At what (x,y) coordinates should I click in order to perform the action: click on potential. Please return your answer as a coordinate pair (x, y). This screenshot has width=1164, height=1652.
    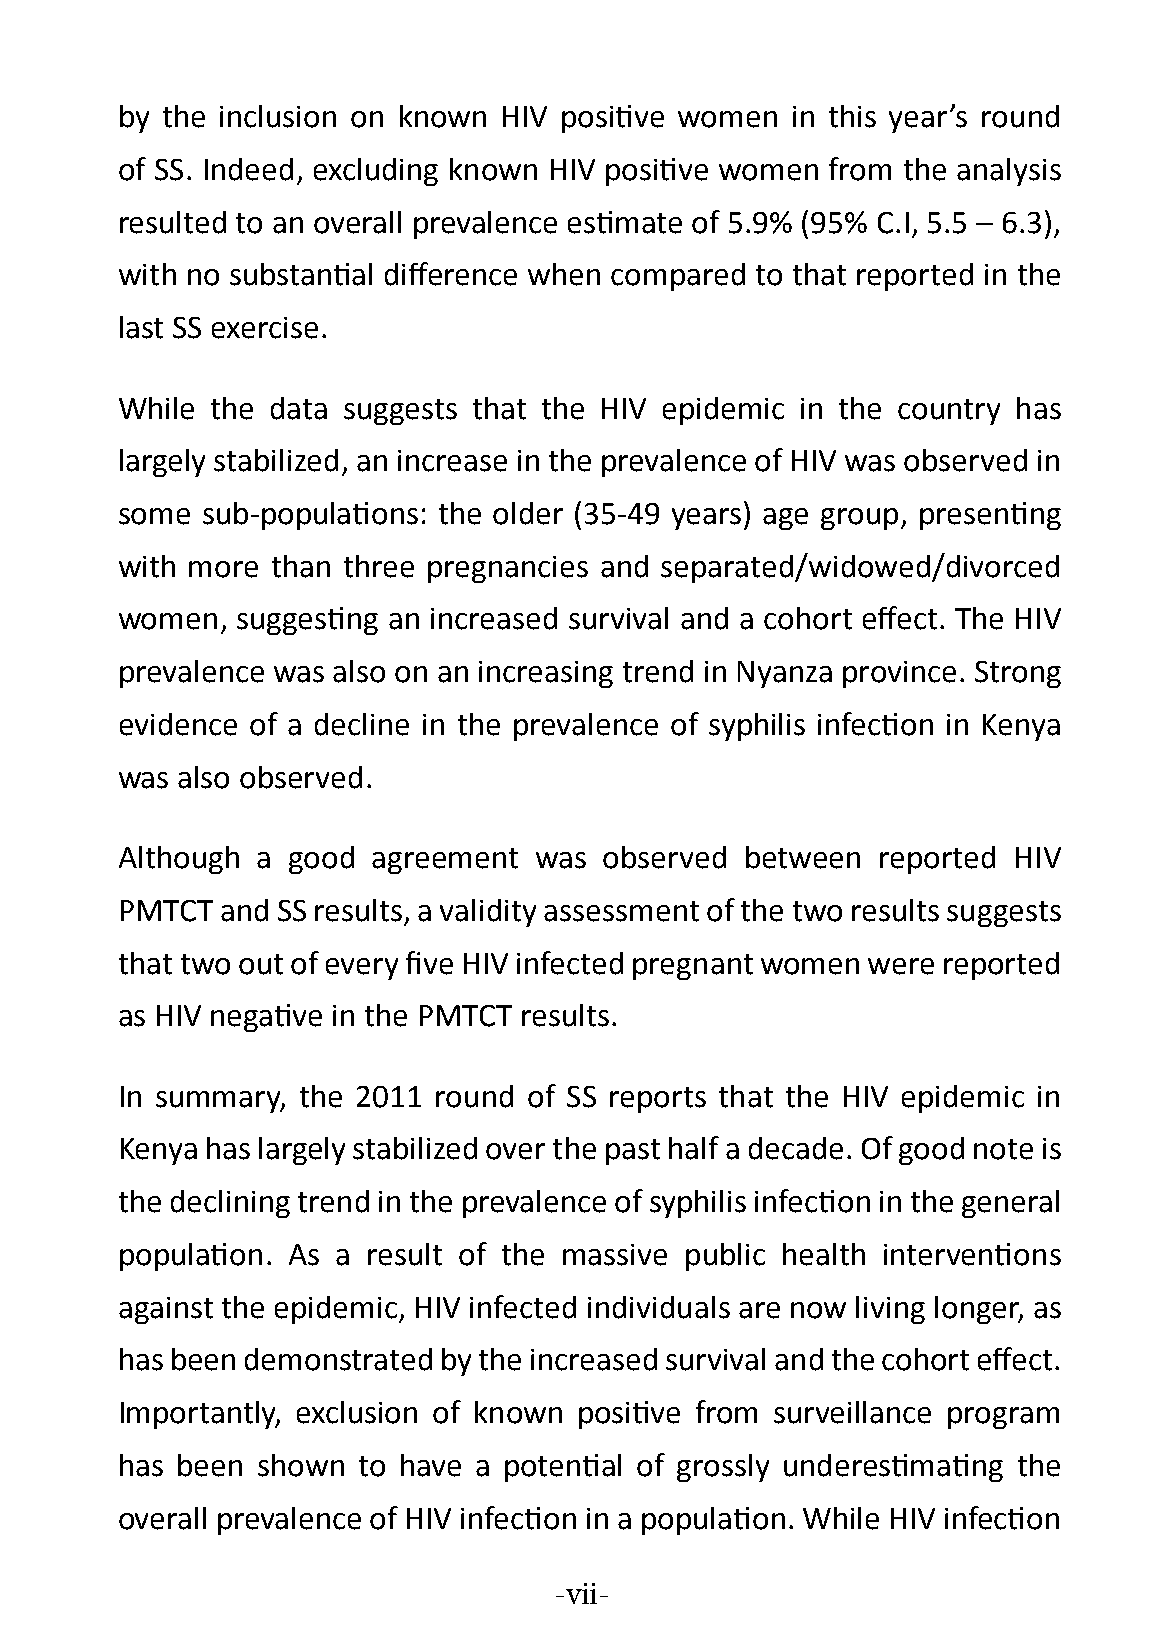
    Looking at the image, I should click on (563, 1468).
